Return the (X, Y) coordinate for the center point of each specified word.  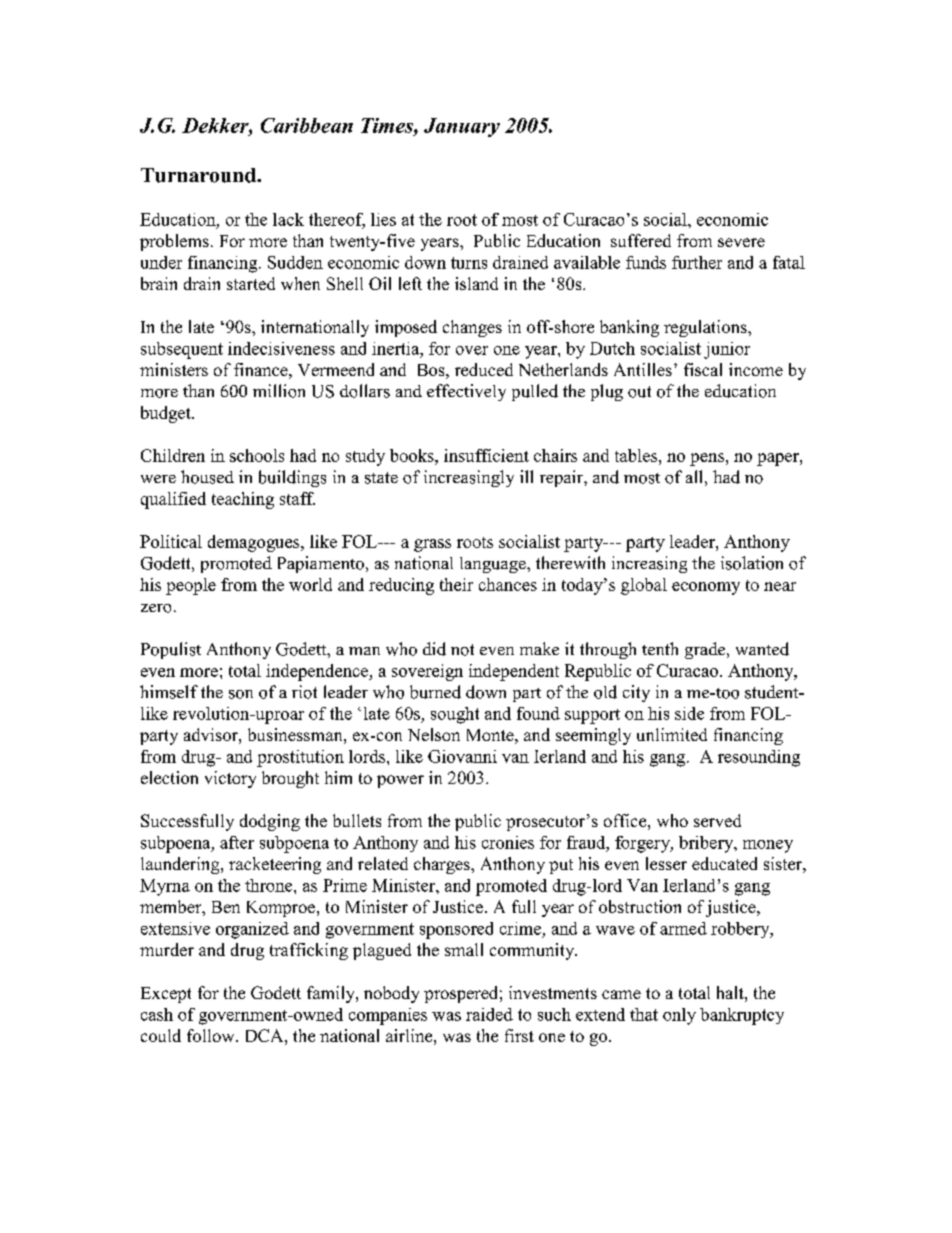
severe (741, 242)
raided (489, 1014)
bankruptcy (742, 1016)
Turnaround (199, 175)
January (462, 127)
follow (212, 1035)
